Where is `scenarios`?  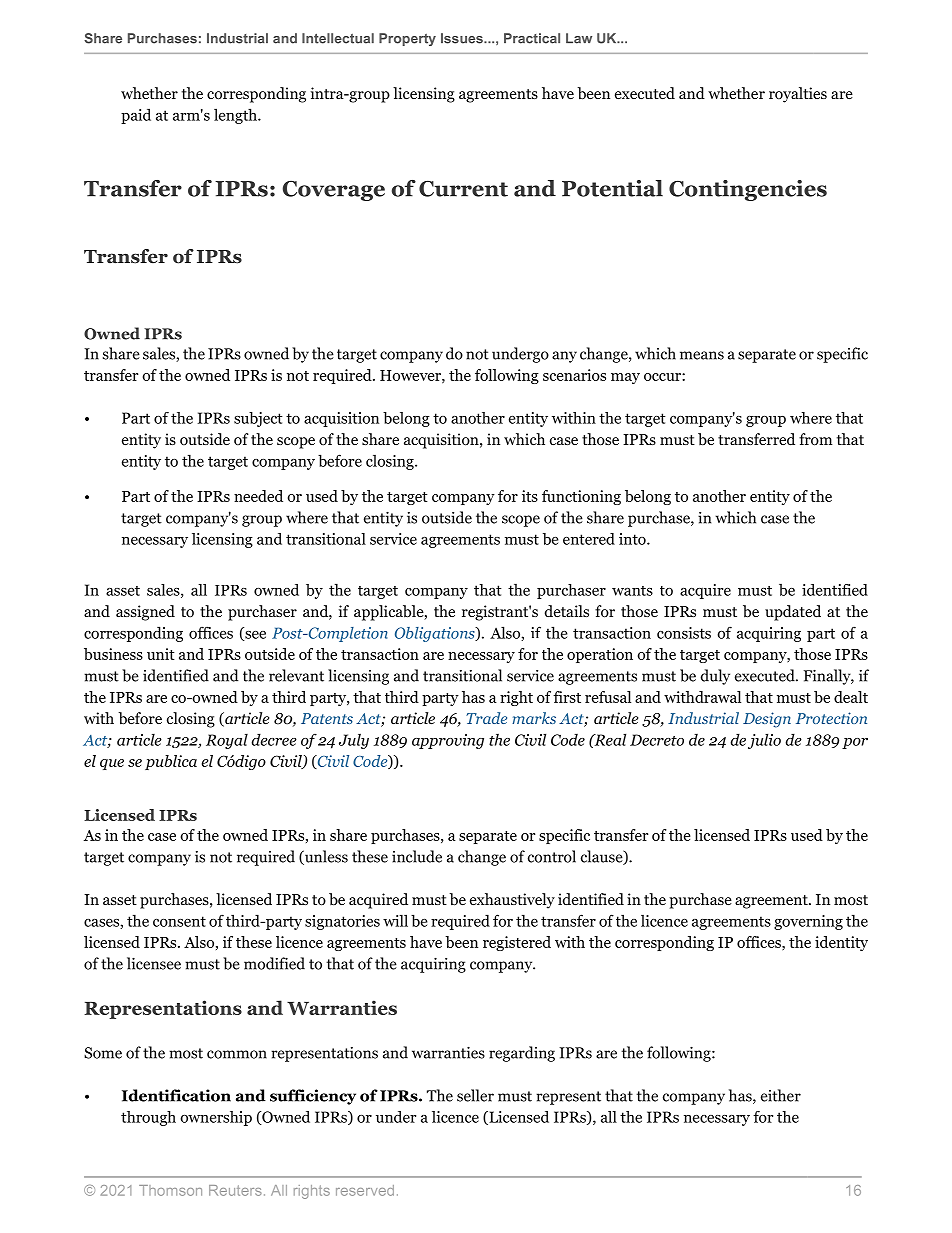
scenarios is located at coordinates (574, 375).
